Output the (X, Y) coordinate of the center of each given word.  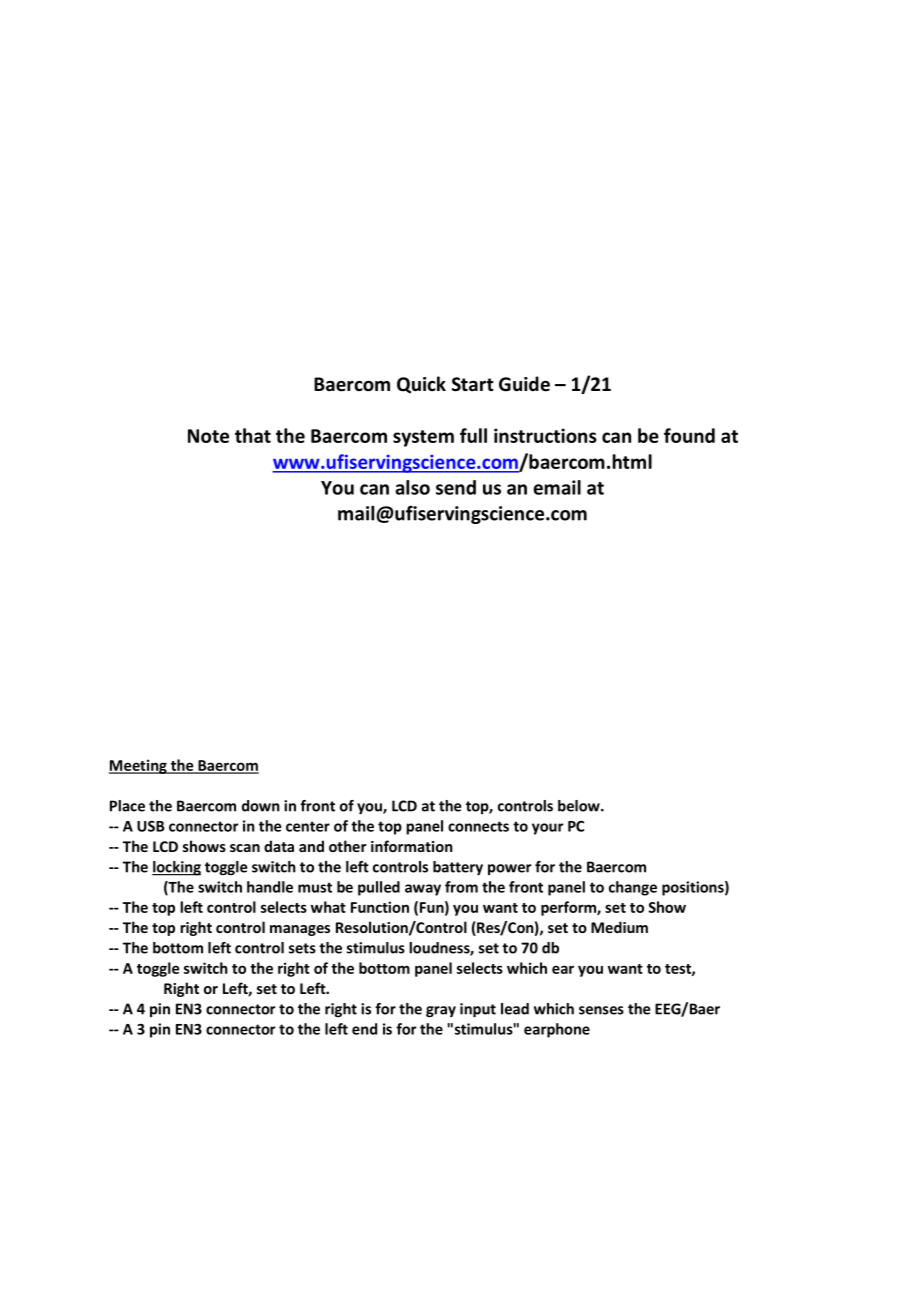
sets (302, 948)
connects (478, 826)
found (689, 435)
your (547, 829)
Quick (421, 385)
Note (208, 436)
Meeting (139, 766)
